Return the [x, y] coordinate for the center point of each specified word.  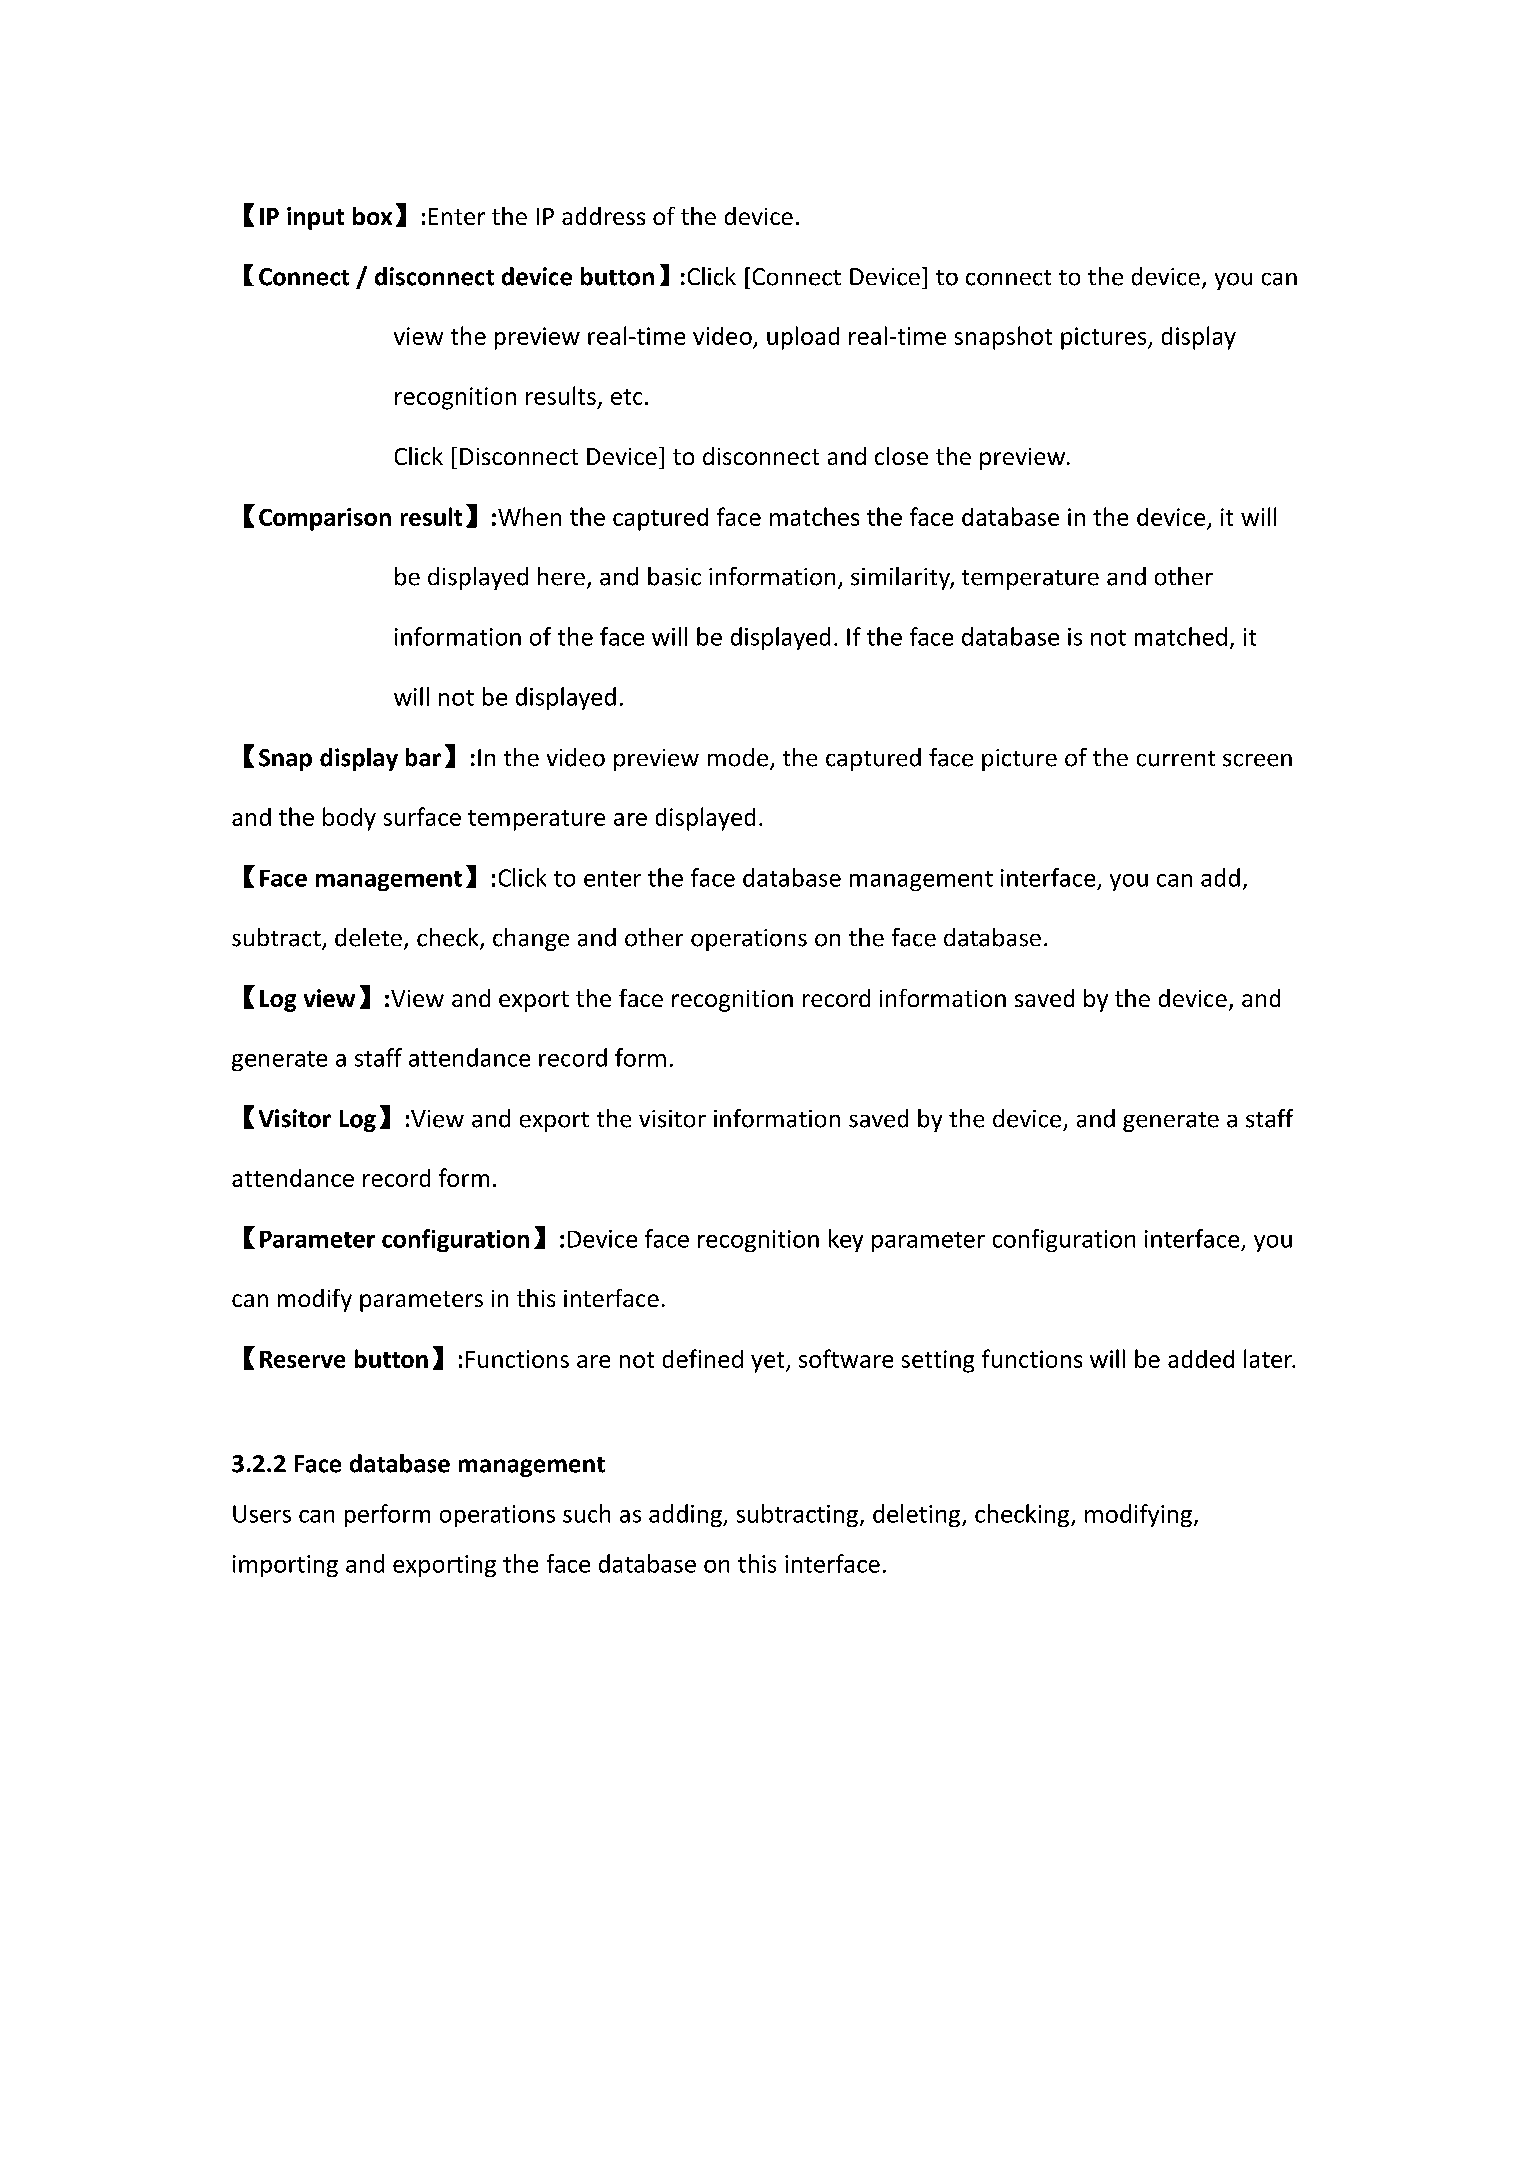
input [315, 218]
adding [686, 1515]
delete [368, 937]
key [846, 1240]
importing [285, 1566]
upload [803, 338]
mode [738, 757]
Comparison [325, 519]
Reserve [302, 1359]
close [901, 456]
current [1176, 759]
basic [674, 576]
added [1201, 1359]
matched [1181, 636]
